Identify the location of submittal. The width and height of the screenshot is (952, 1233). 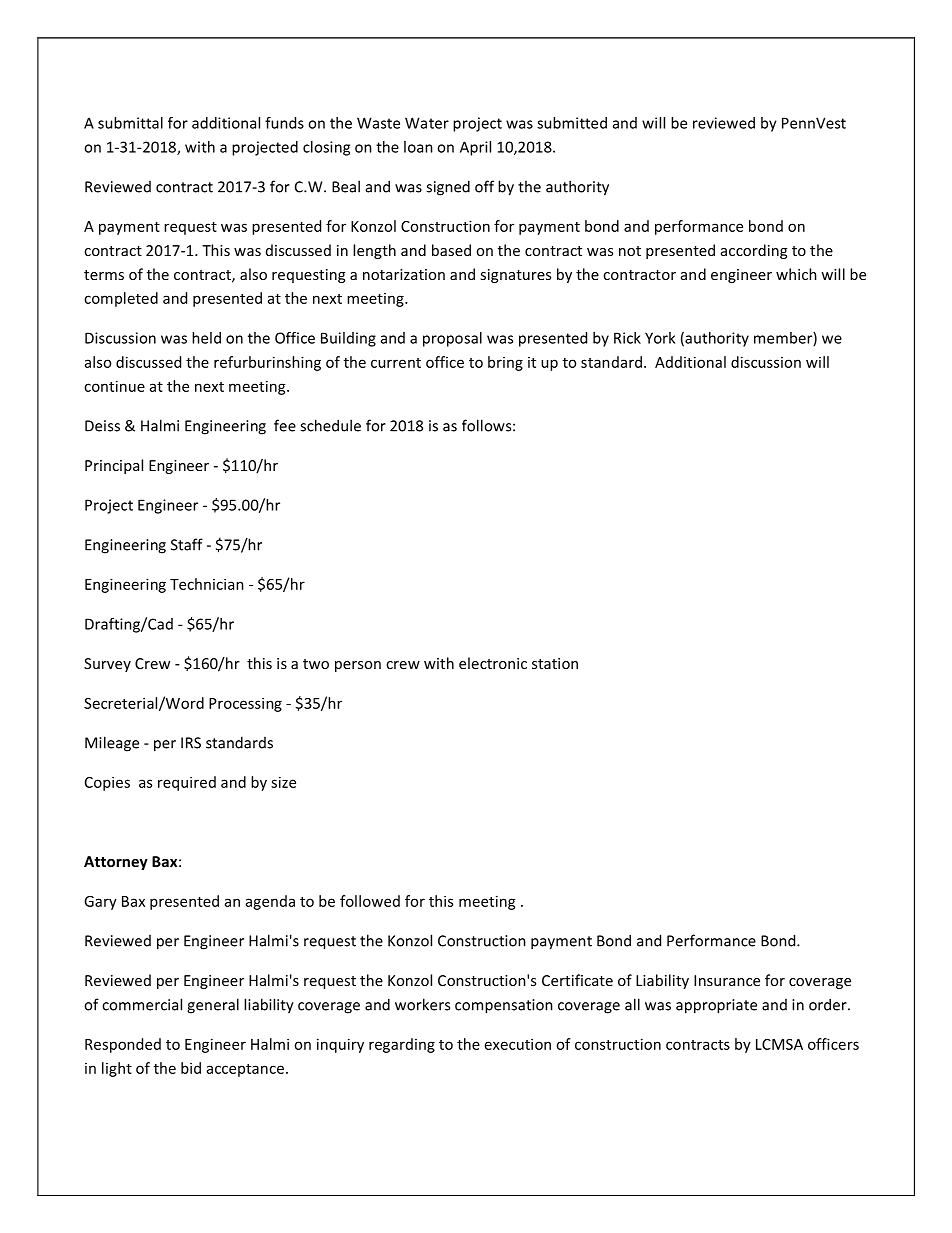
(130, 123).
